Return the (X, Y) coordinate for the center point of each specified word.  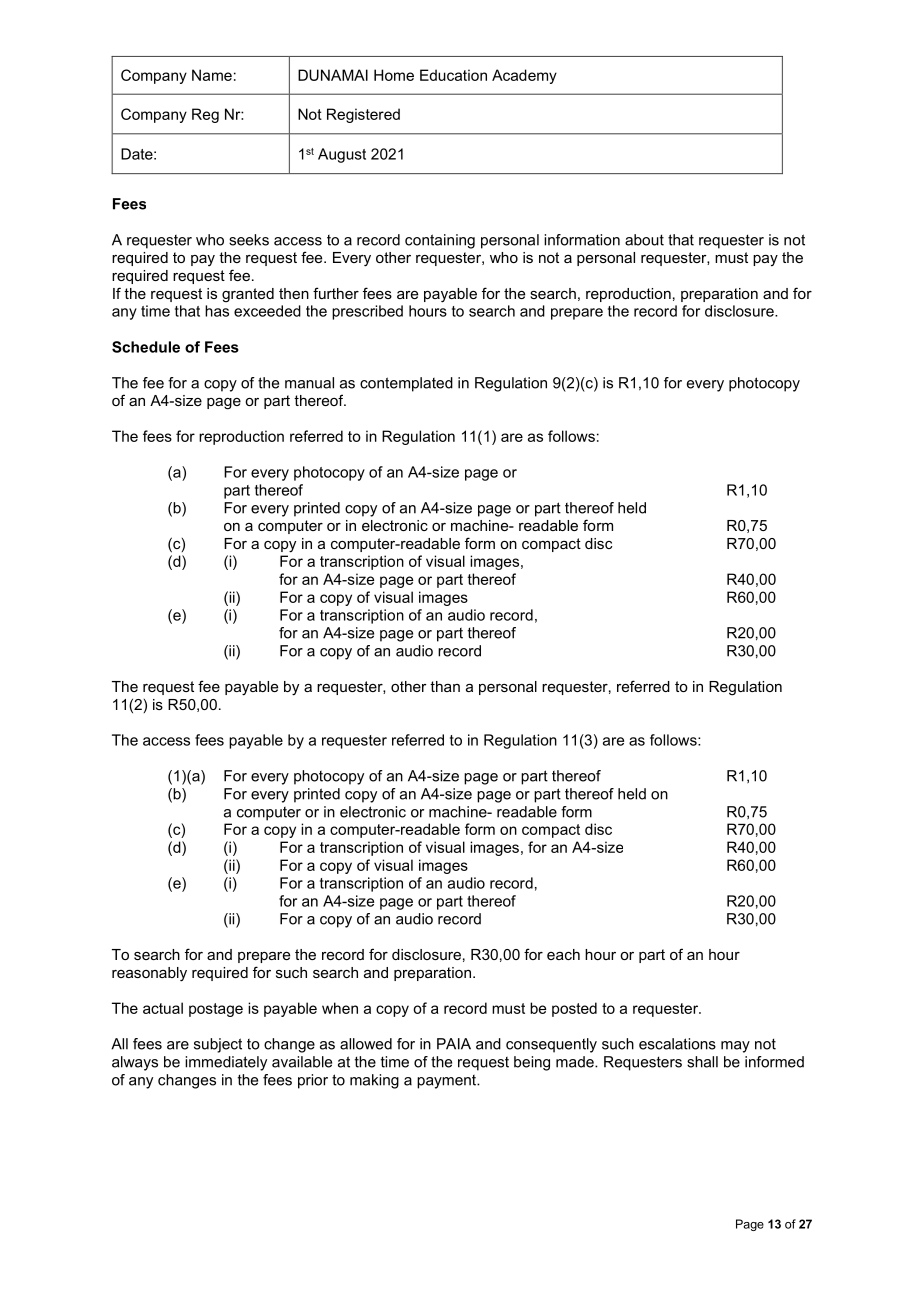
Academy (524, 76)
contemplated (406, 384)
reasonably (149, 974)
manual (309, 383)
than (445, 686)
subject (218, 1045)
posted (574, 1009)
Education (453, 75)
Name (212, 75)
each (563, 954)
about (644, 240)
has (217, 311)
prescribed (367, 312)
